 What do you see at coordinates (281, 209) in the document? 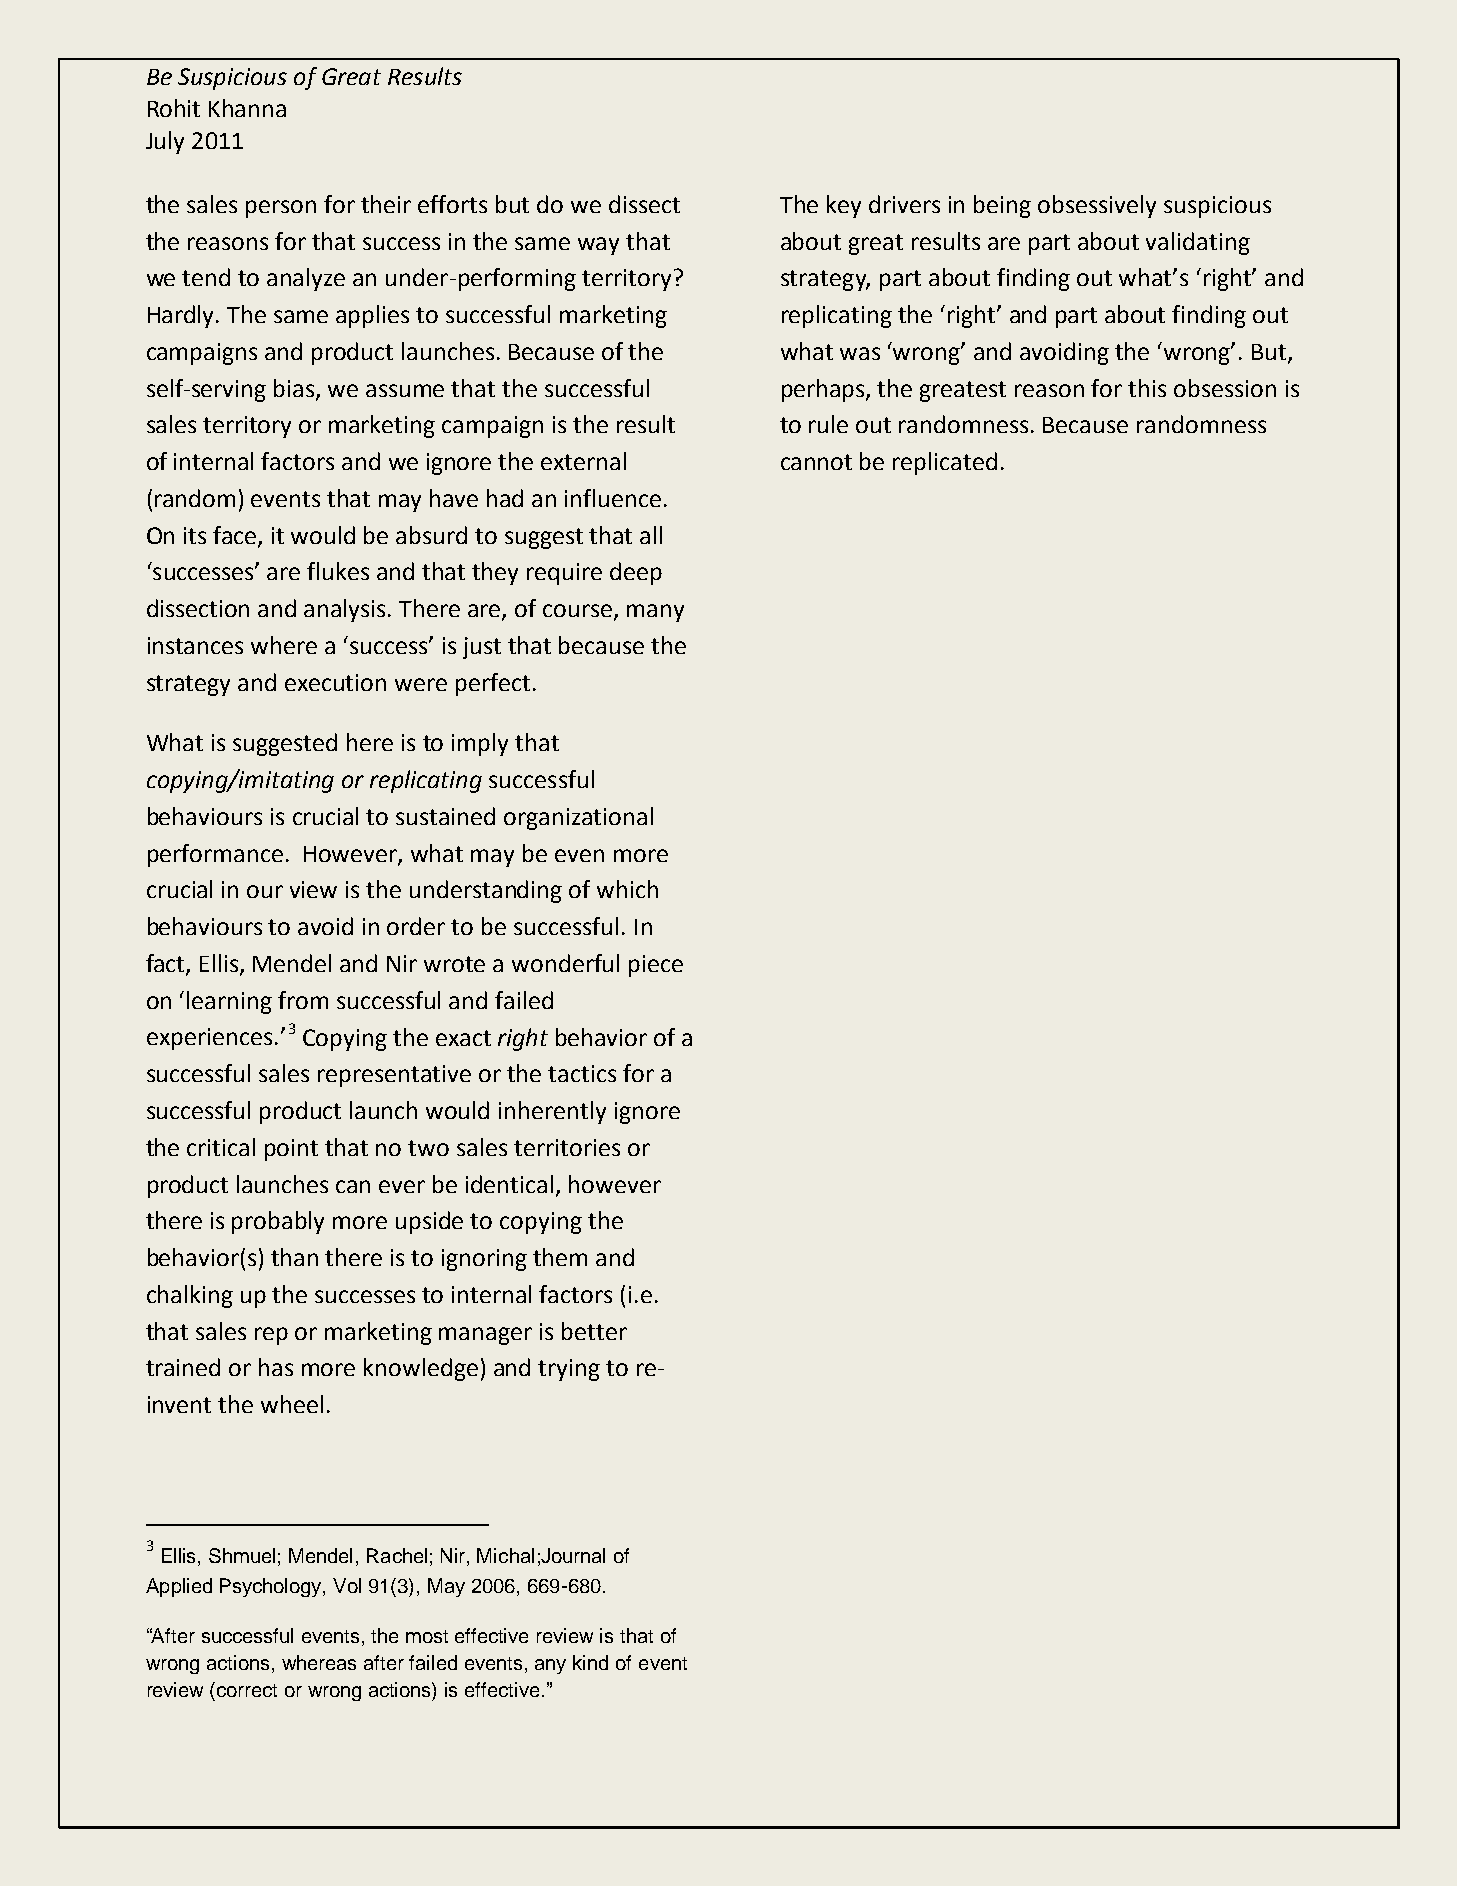
I see `person` at bounding box center [281, 209].
